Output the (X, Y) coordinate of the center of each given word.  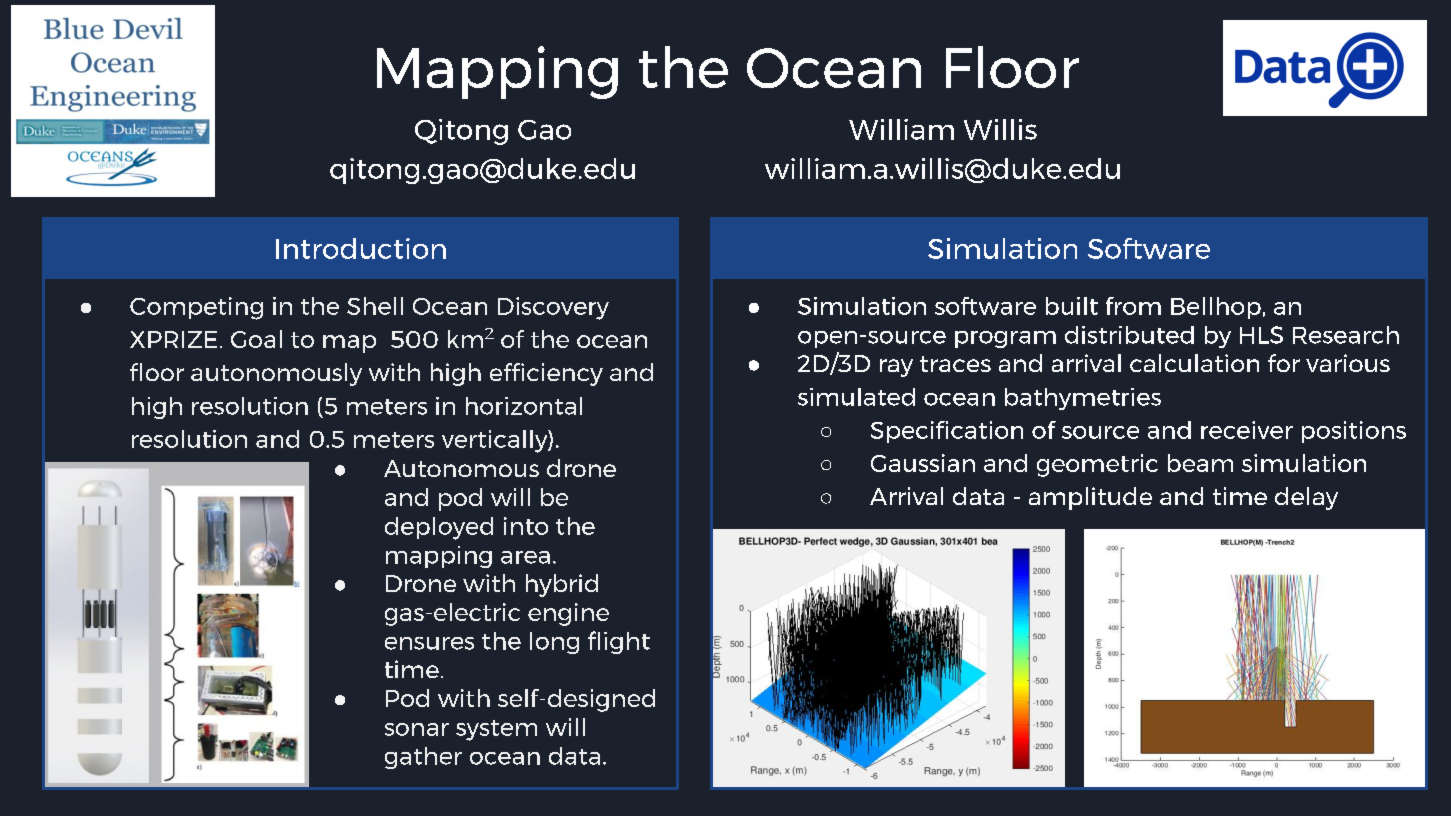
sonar (417, 729)
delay (1306, 498)
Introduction (361, 248)
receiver (1247, 430)
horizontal (524, 406)
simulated (856, 397)
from (1133, 306)
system (496, 730)
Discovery (553, 308)
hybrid (562, 585)
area (525, 557)
